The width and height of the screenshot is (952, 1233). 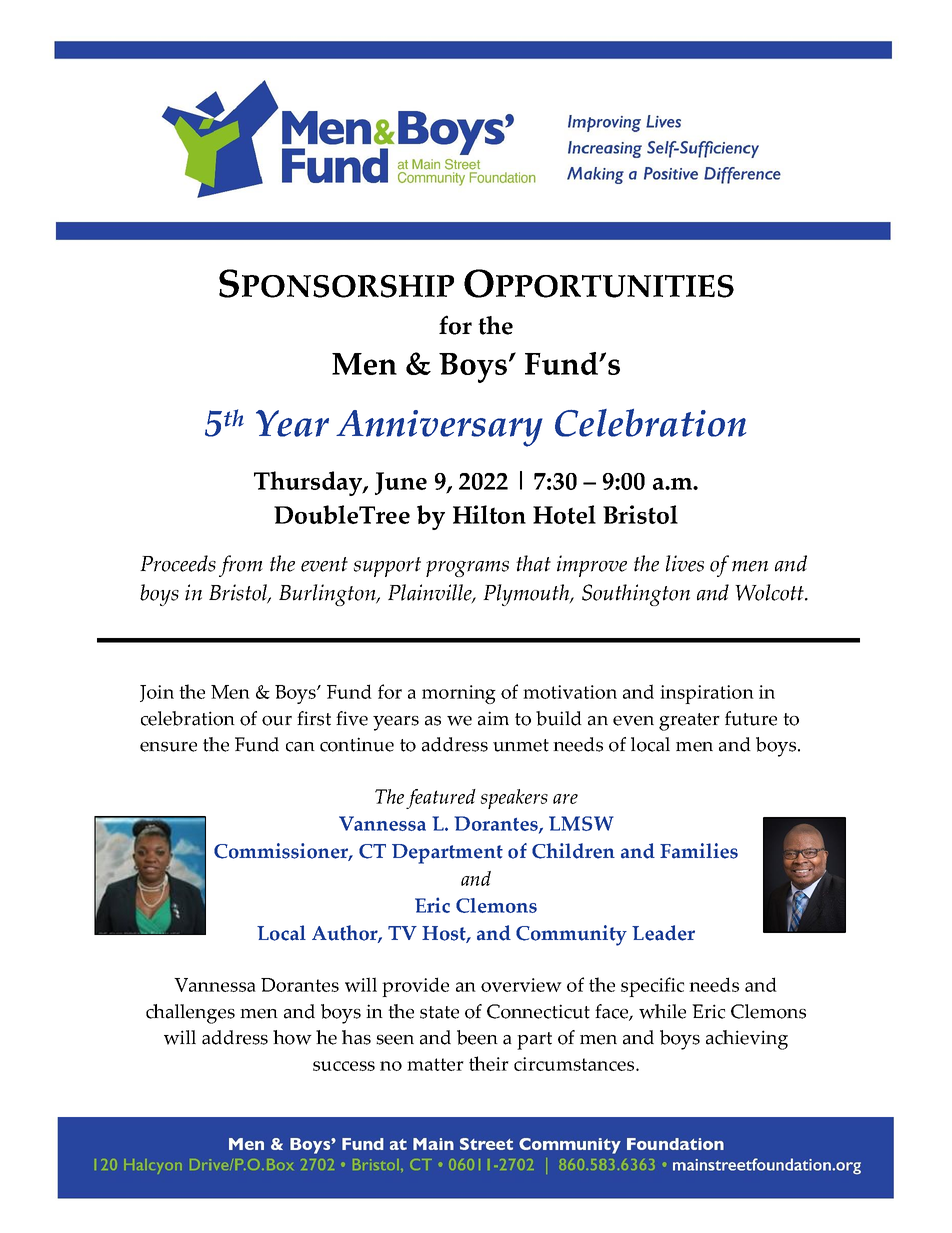 I want to click on Hotel, so click(x=564, y=514).
